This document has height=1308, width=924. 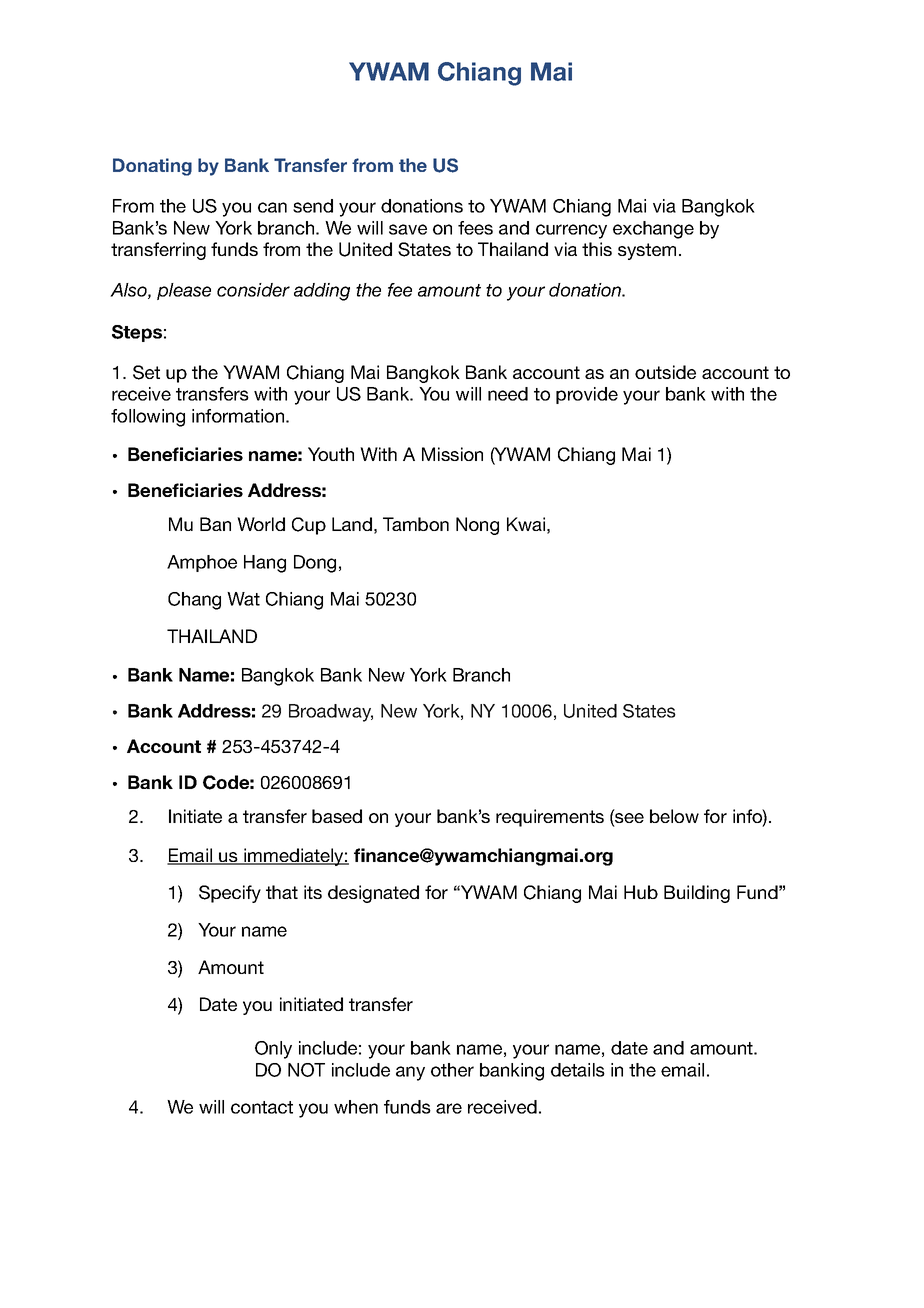 I want to click on based, so click(x=337, y=816).
